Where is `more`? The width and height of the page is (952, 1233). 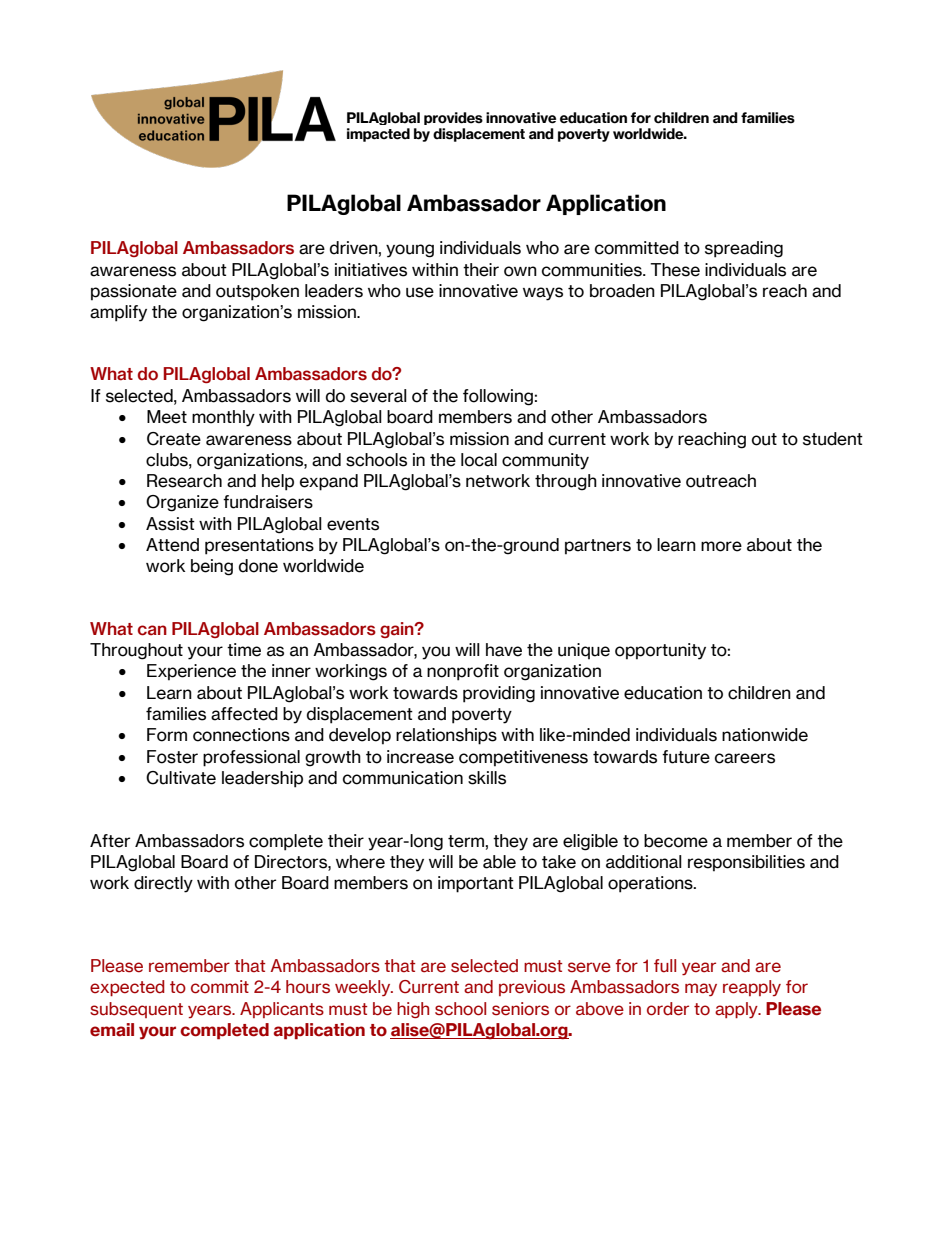 more is located at coordinates (721, 546).
